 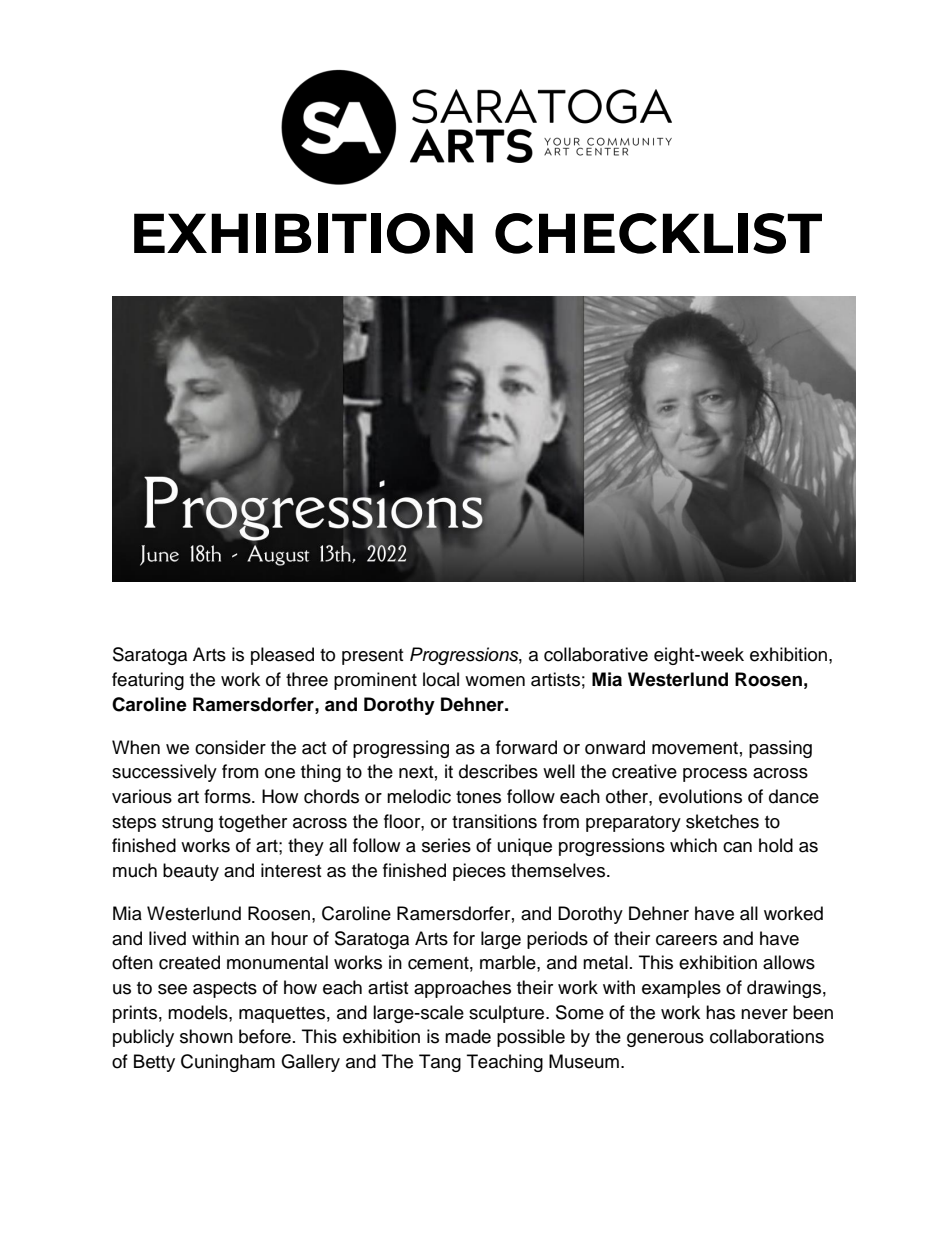 I want to click on women, so click(x=495, y=681).
